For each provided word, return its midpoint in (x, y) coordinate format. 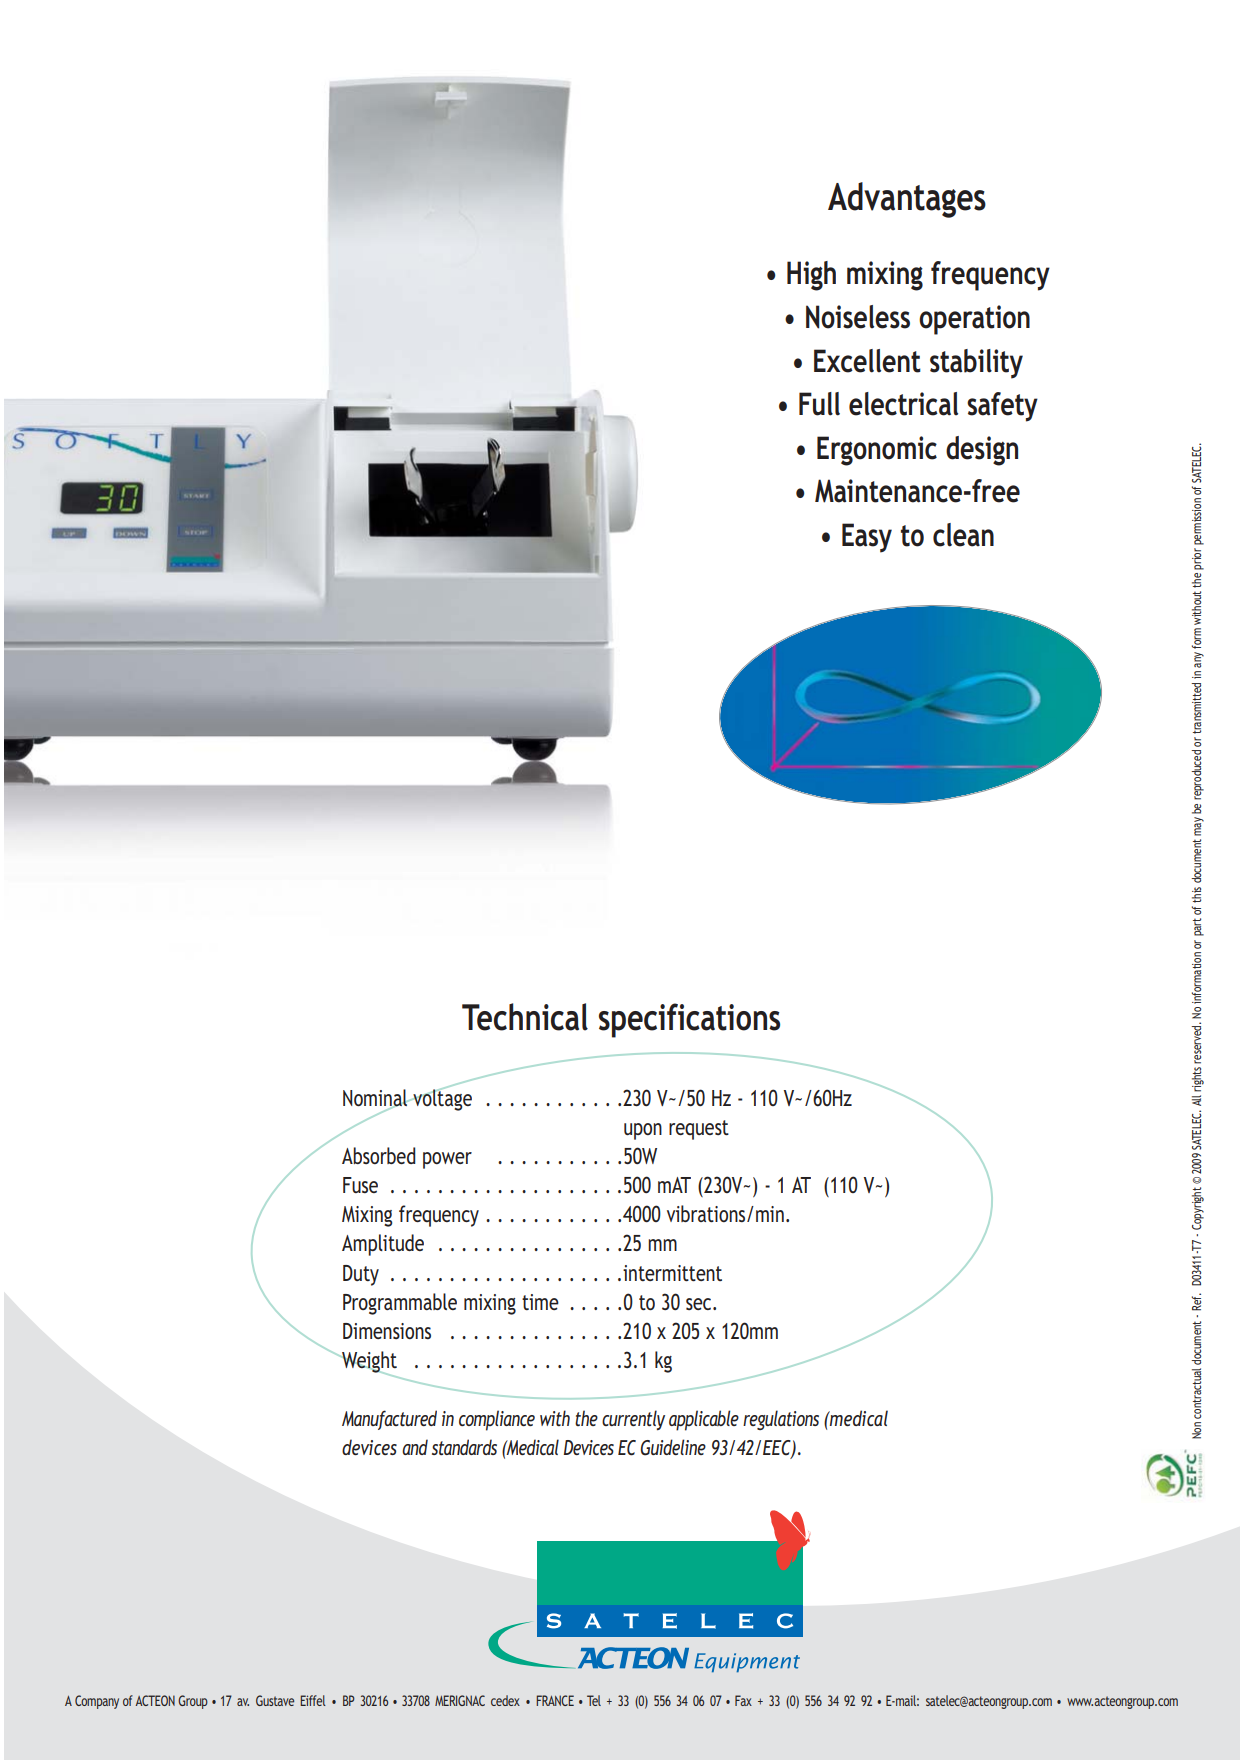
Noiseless (858, 317)
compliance (497, 1420)
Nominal (376, 1099)
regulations (781, 1420)
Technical (525, 1017)
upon (643, 1131)
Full (819, 404)
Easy (867, 538)
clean (963, 535)
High (811, 276)
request (699, 1130)
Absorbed (379, 1155)
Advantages (907, 200)
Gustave (275, 1700)
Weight (368, 1363)
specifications (689, 1020)
